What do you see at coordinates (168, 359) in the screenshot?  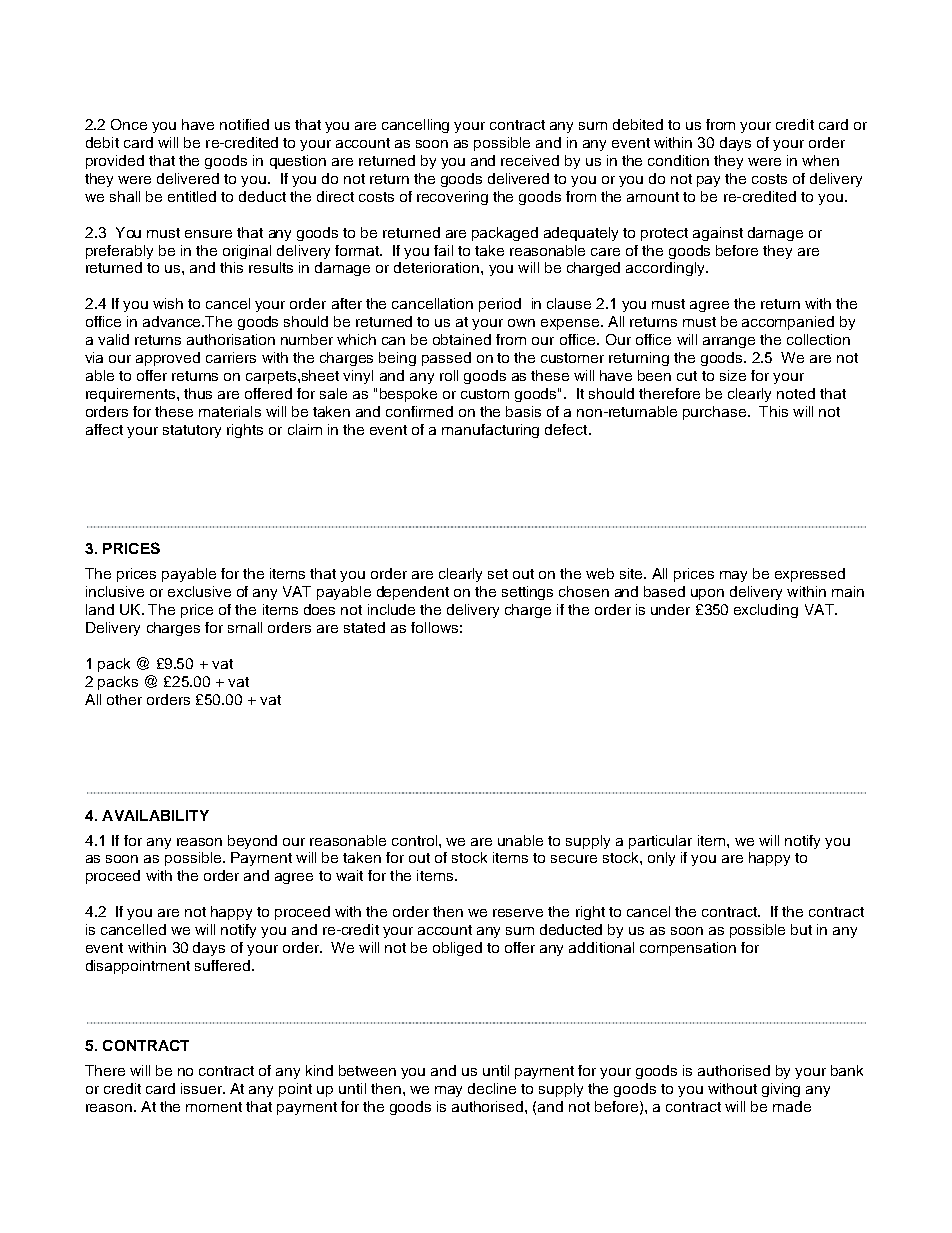 I see `approved` at bounding box center [168, 359].
